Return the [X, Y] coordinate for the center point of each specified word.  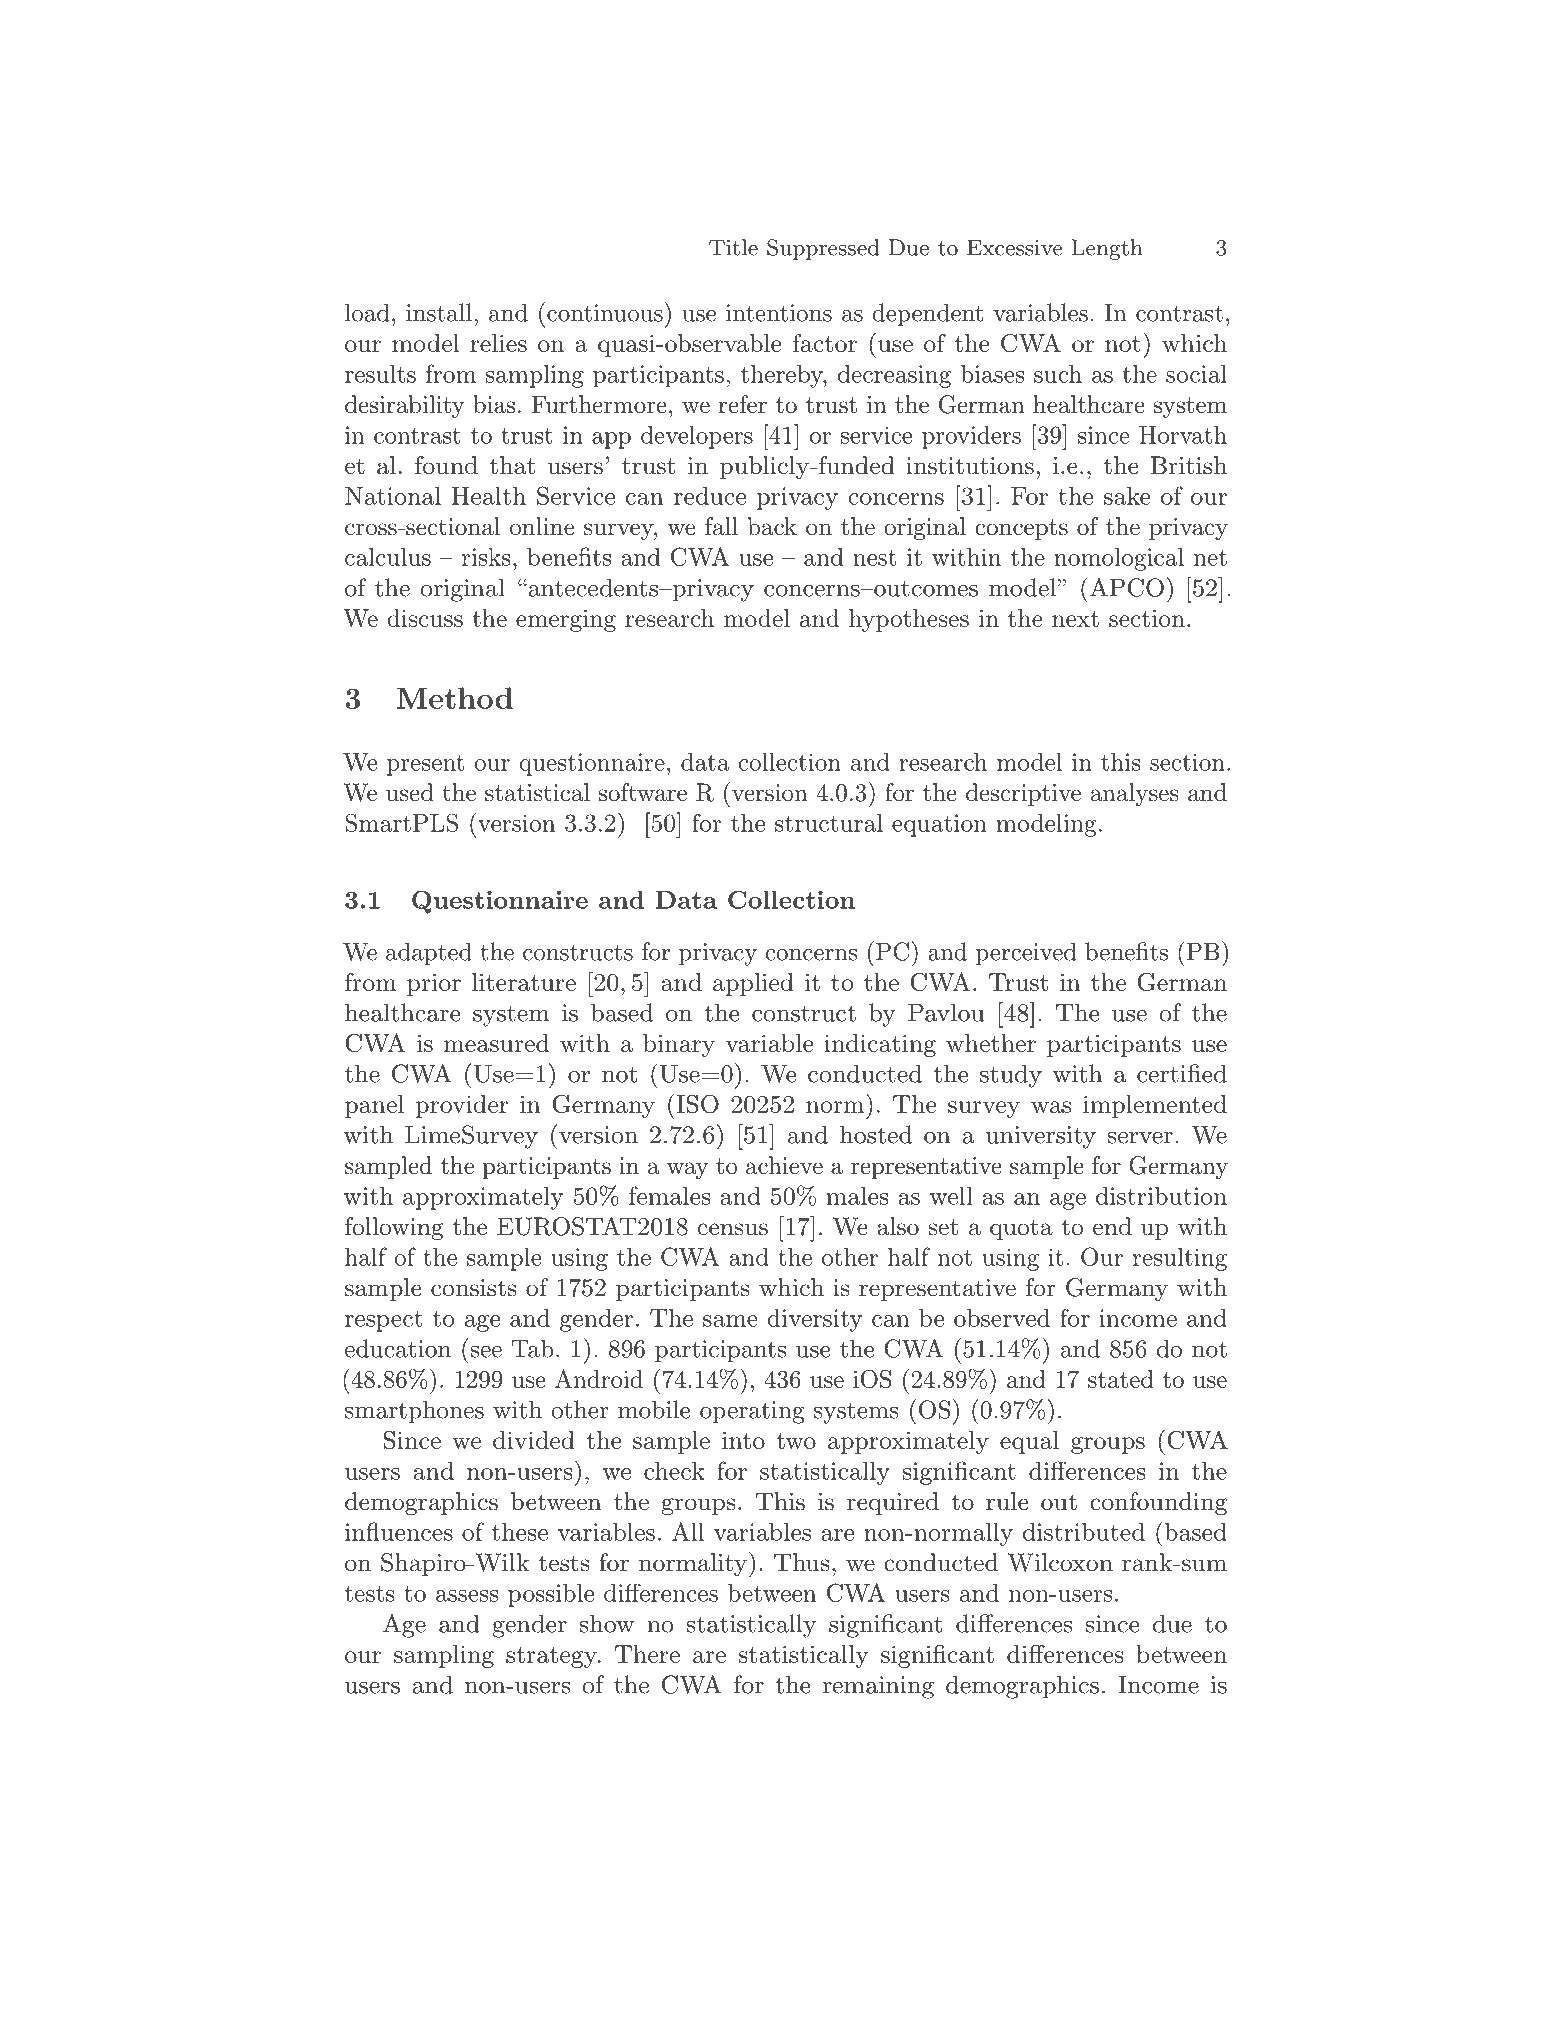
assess [467, 1596]
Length [1107, 249]
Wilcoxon [1060, 1562]
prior [434, 985]
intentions [779, 313]
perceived [1026, 953]
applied [753, 984]
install [439, 312]
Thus [802, 1562]
